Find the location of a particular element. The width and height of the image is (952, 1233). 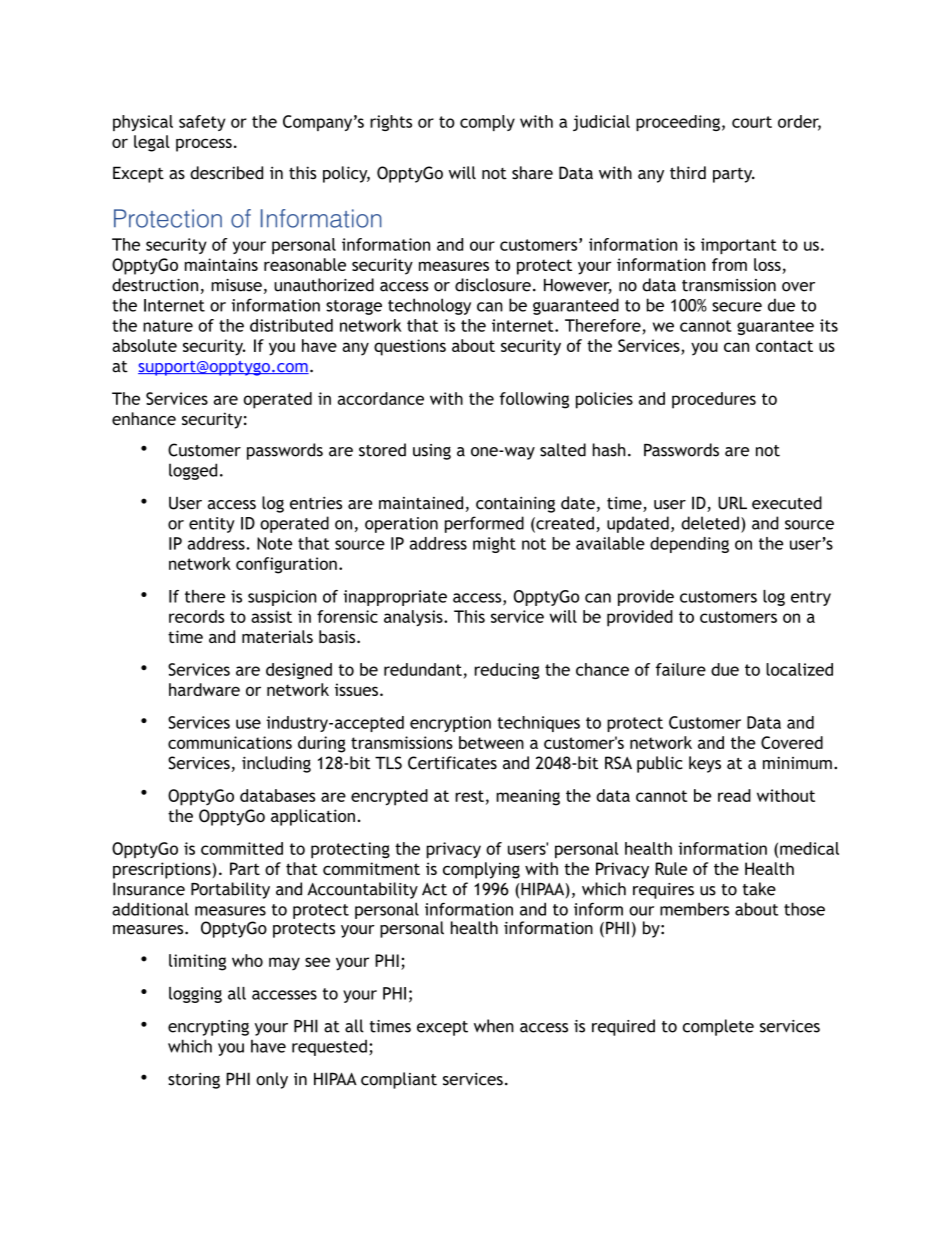

analysis is located at coordinates (414, 618).
